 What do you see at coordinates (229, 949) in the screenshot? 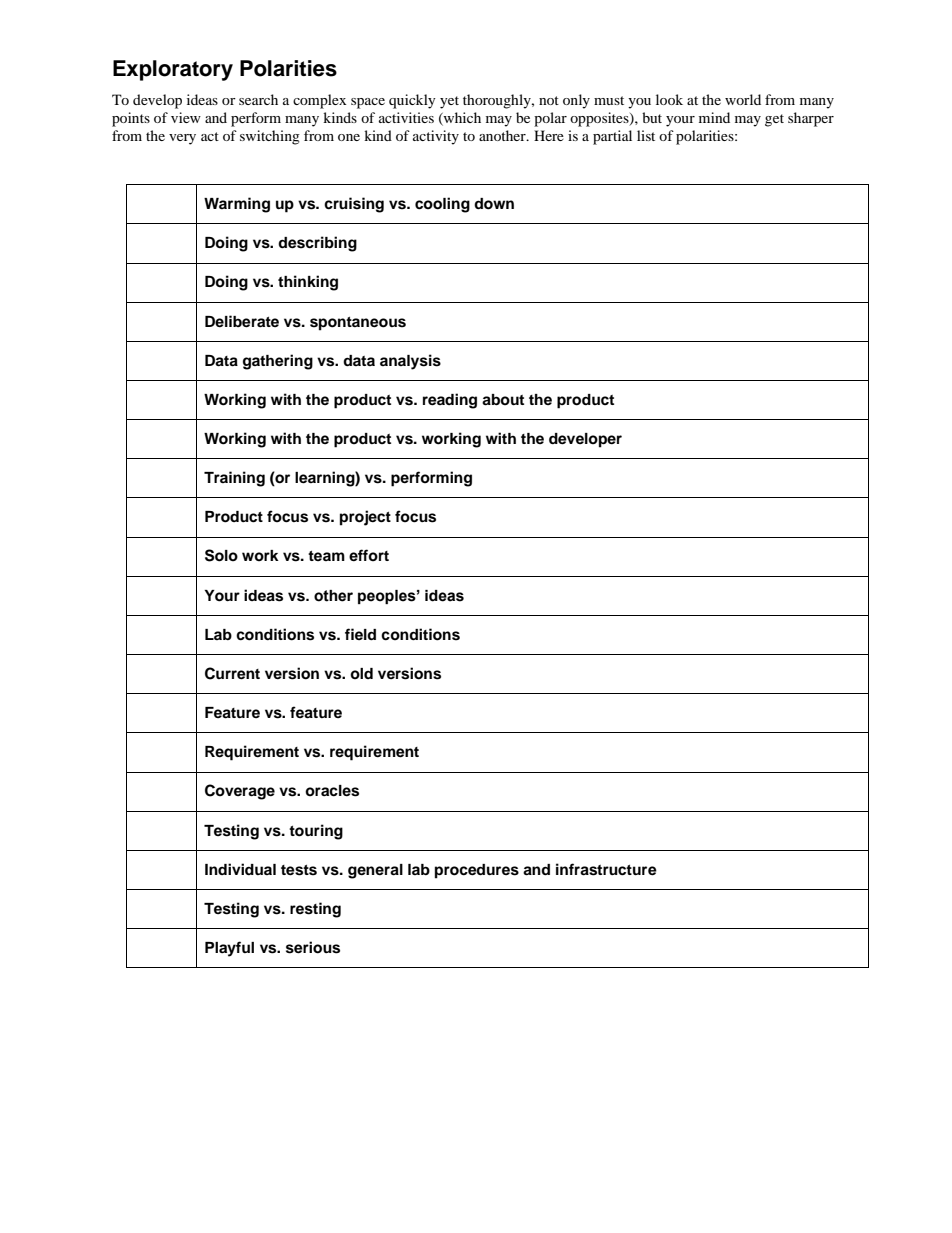
I see `Playful` at bounding box center [229, 949].
